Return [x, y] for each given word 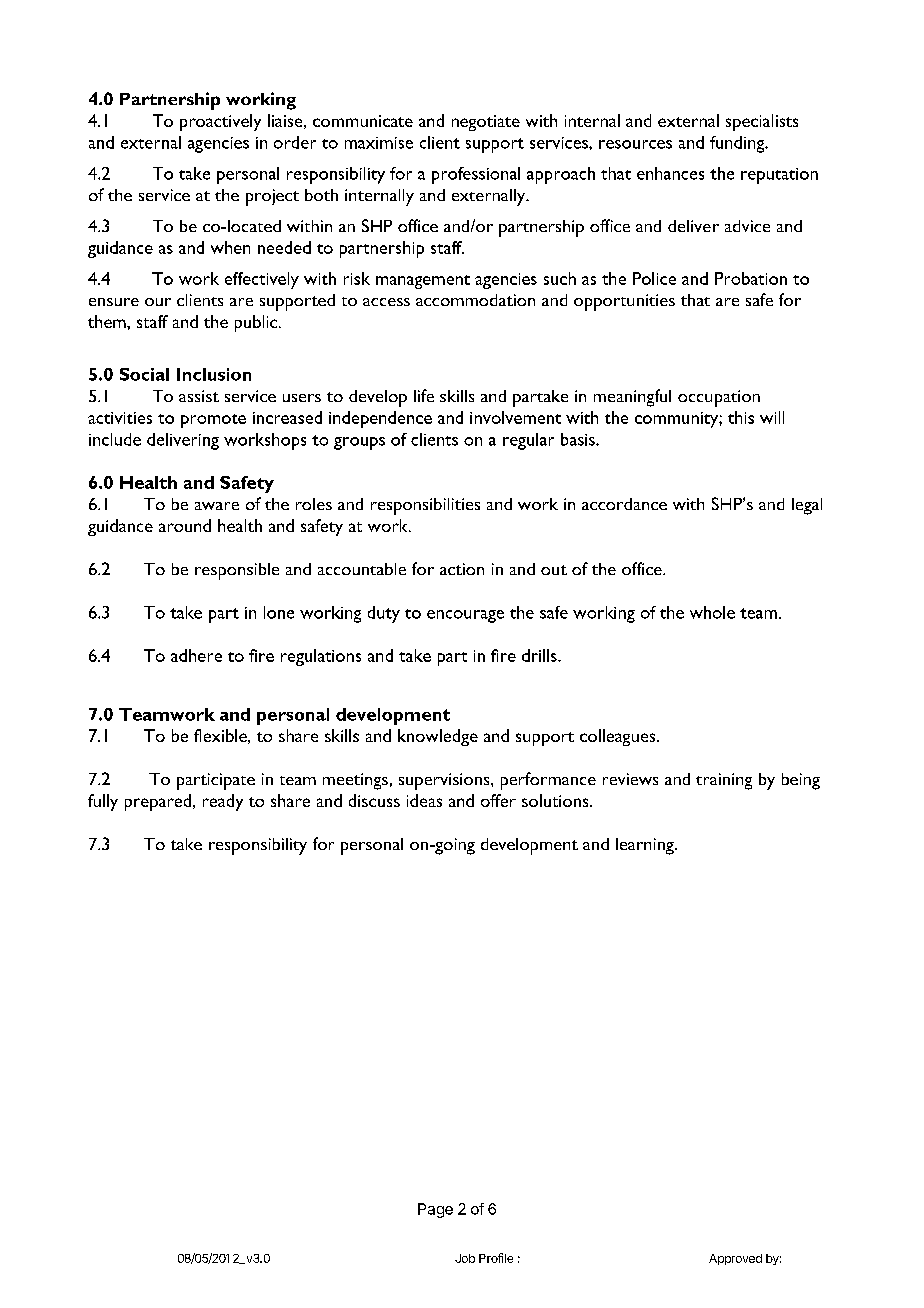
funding [738, 144]
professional [476, 175]
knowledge [438, 737]
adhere [196, 655]
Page [435, 1210]
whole [712, 612]
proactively [220, 122]
